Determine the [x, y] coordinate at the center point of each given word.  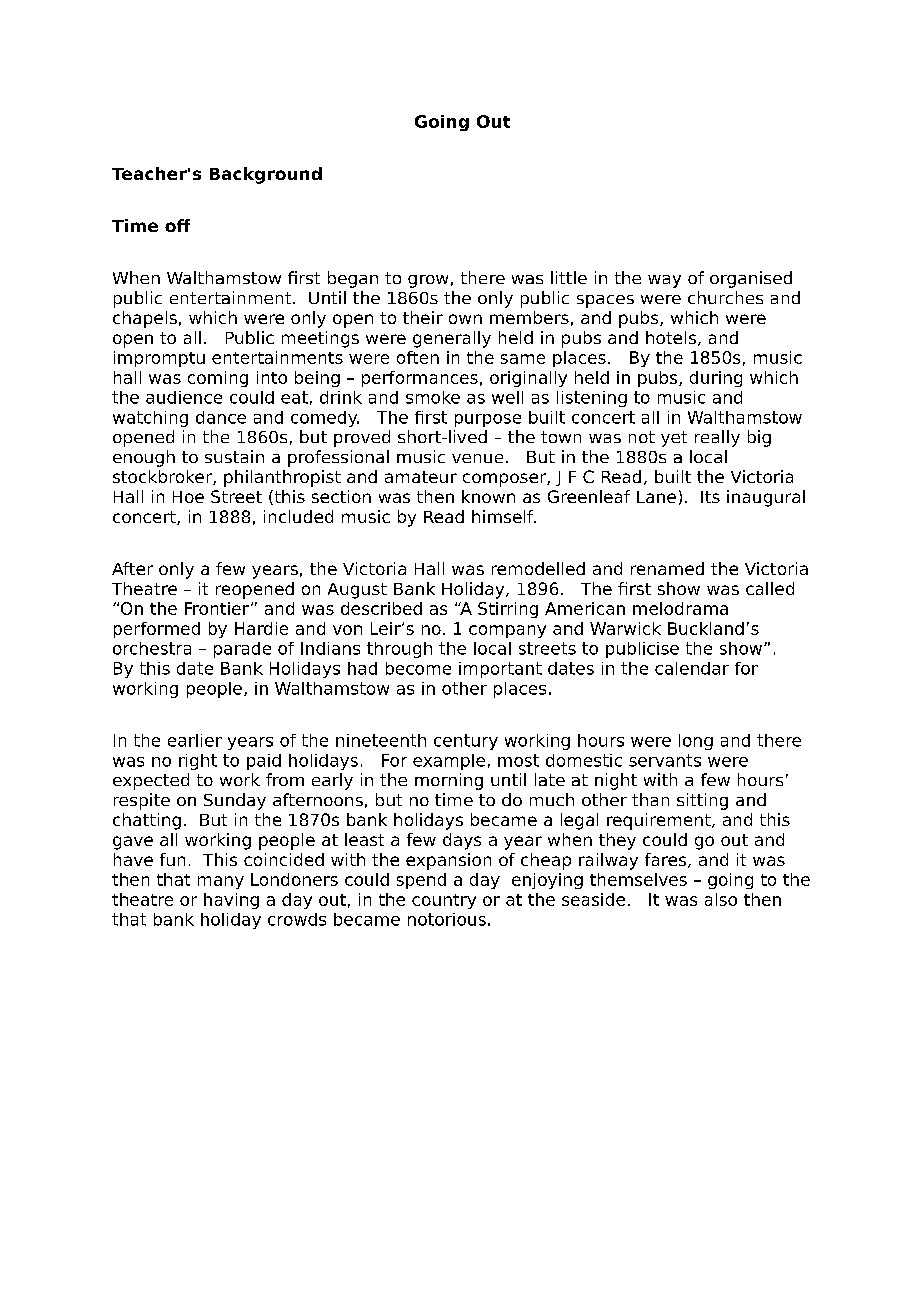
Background [266, 175]
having [231, 901]
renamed [667, 568]
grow [428, 281]
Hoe [188, 497]
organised [751, 279]
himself [504, 516]
